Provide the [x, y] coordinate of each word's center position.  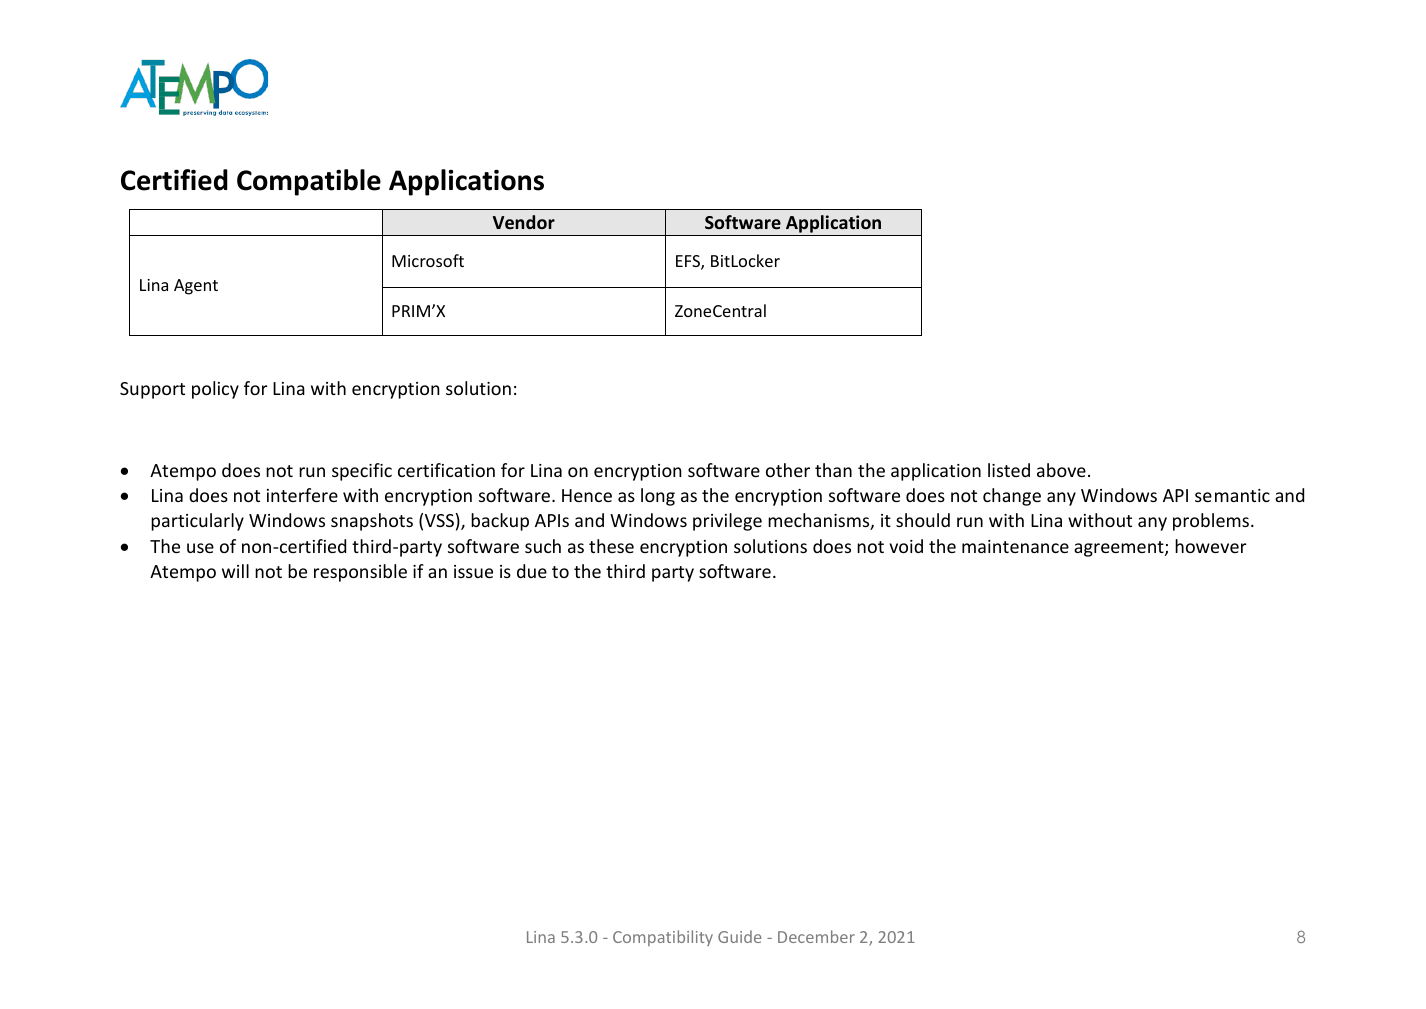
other [788, 470]
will [235, 571]
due [532, 571]
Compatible [309, 182]
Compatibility [663, 938]
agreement [1120, 549]
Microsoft [428, 260]
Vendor [524, 222]
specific [362, 472]
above [1061, 470]
